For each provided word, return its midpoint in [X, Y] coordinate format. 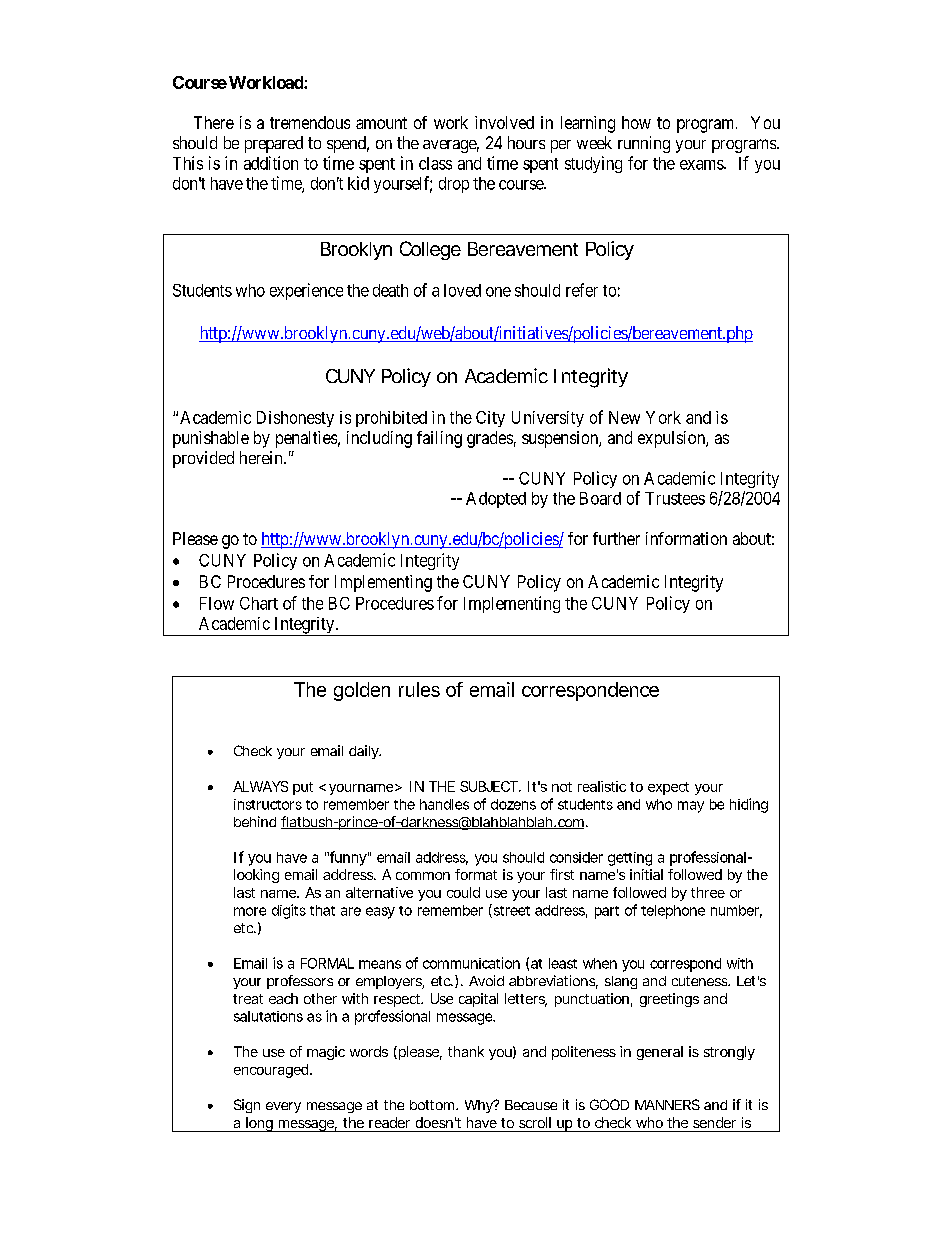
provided [203, 459]
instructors [268, 804]
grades [490, 439]
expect [668, 788]
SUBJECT [488, 786]
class [435, 163]
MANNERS [667, 1104]
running [644, 144]
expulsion [672, 439]
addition [271, 163]
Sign [247, 1106]
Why [479, 1106]
